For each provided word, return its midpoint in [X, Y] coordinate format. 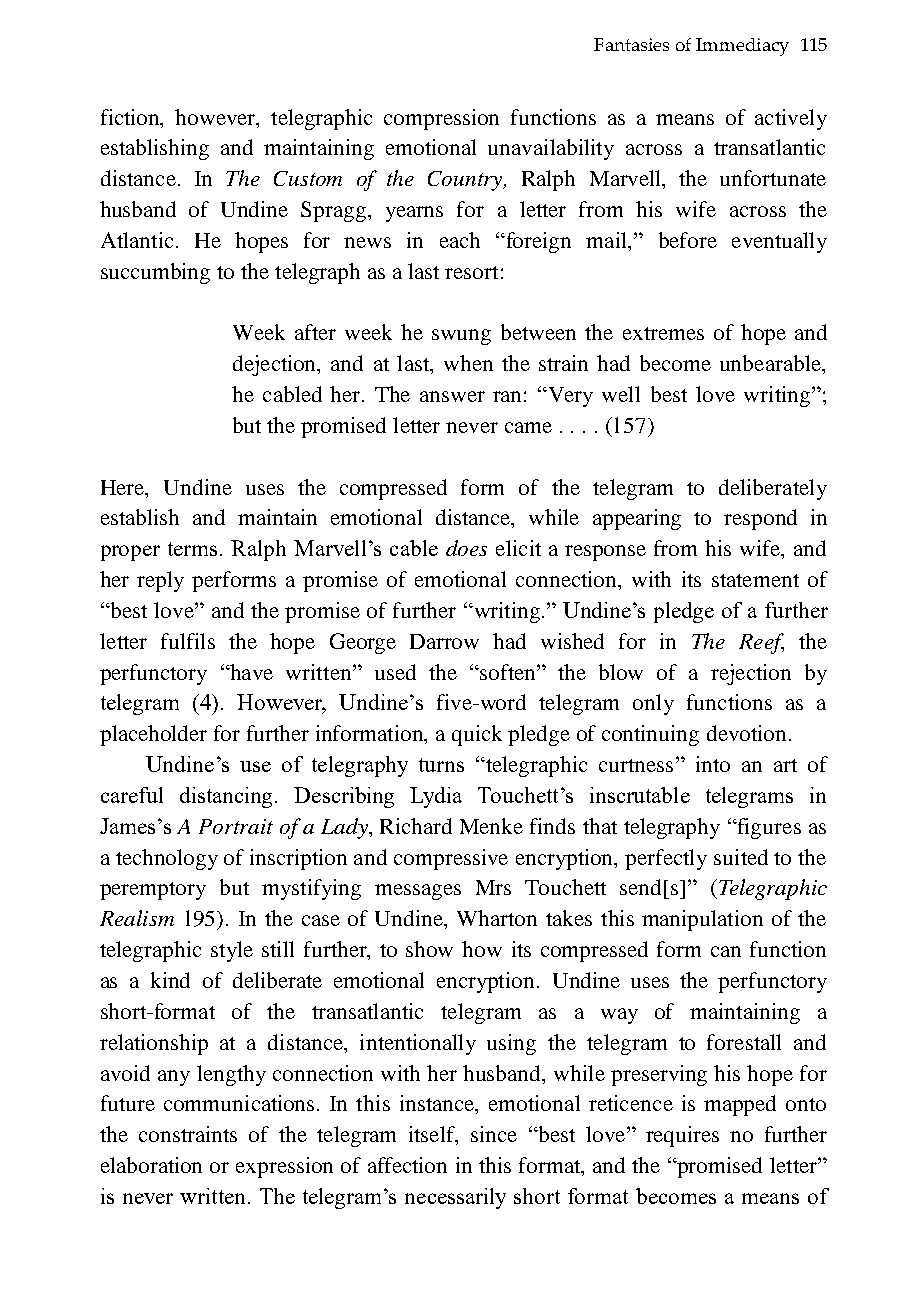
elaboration [151, 1165]
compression [441, 119]
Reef [761, 643]
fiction [131, 117]
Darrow [444, 641]
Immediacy [742, 47]
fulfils [188, 641]
